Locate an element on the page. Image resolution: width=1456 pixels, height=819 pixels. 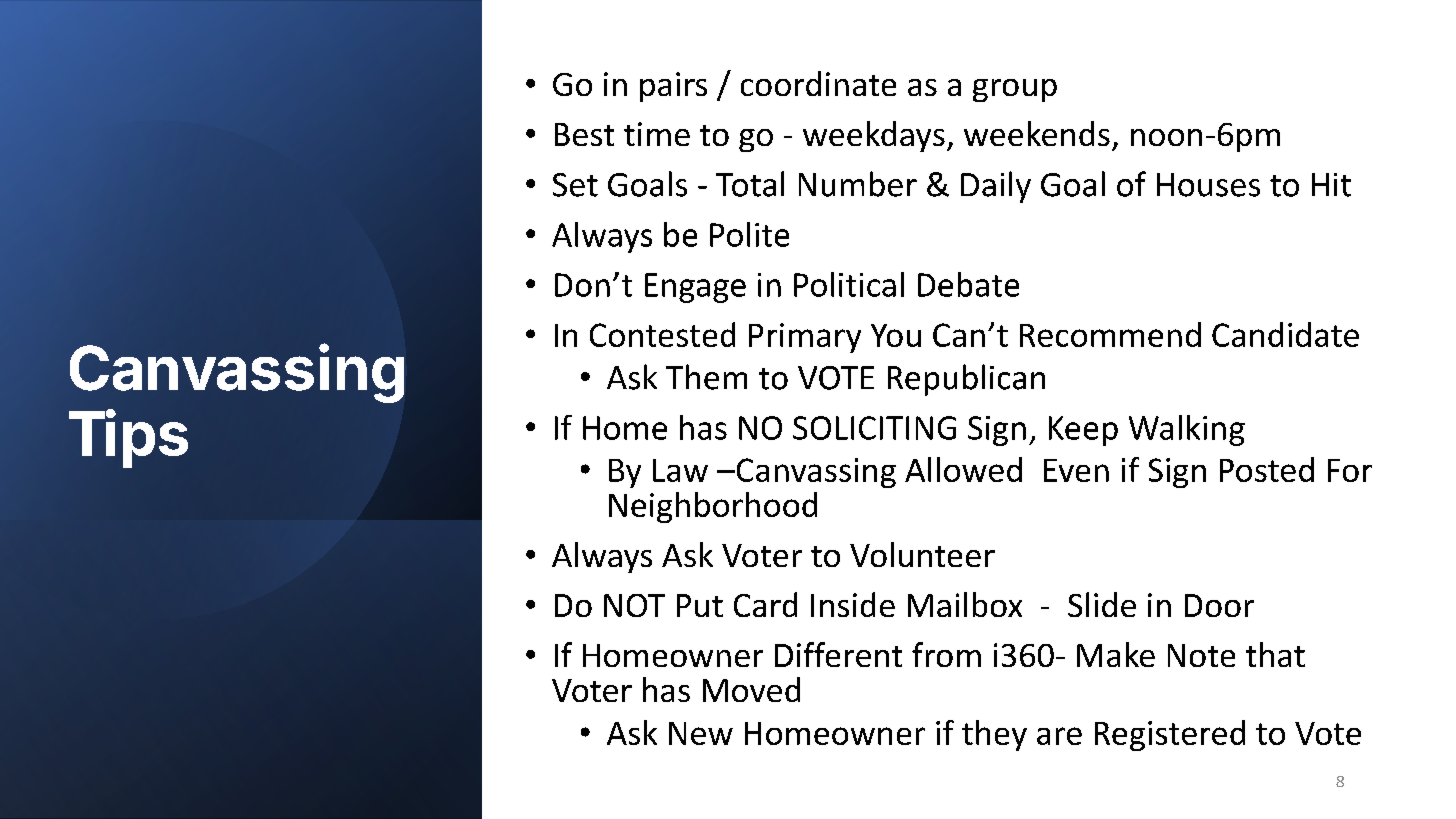
Candidate is located at coordinates (1285, 334).
